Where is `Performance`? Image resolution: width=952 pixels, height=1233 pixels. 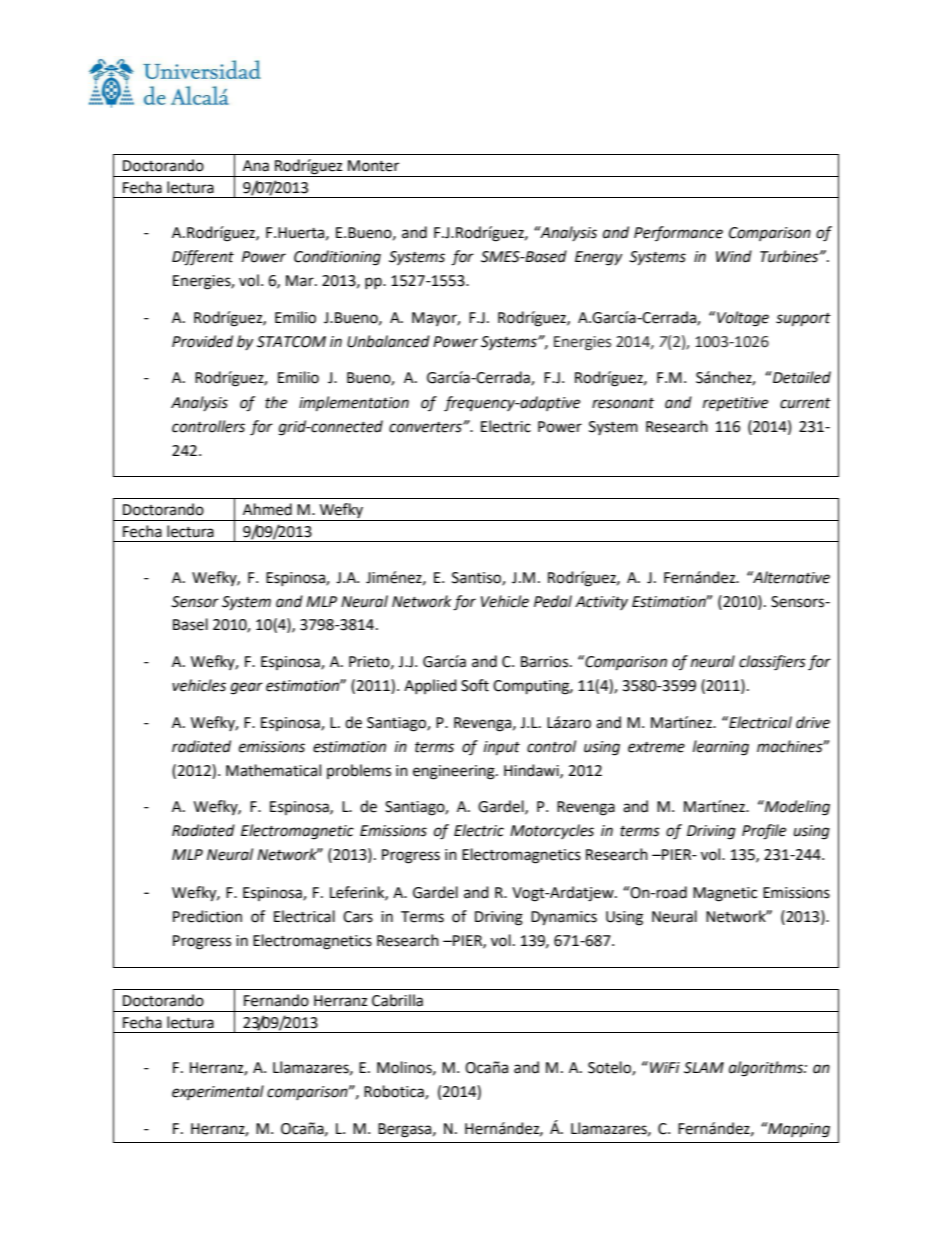 Performance is located at coordinates (678, 233).
